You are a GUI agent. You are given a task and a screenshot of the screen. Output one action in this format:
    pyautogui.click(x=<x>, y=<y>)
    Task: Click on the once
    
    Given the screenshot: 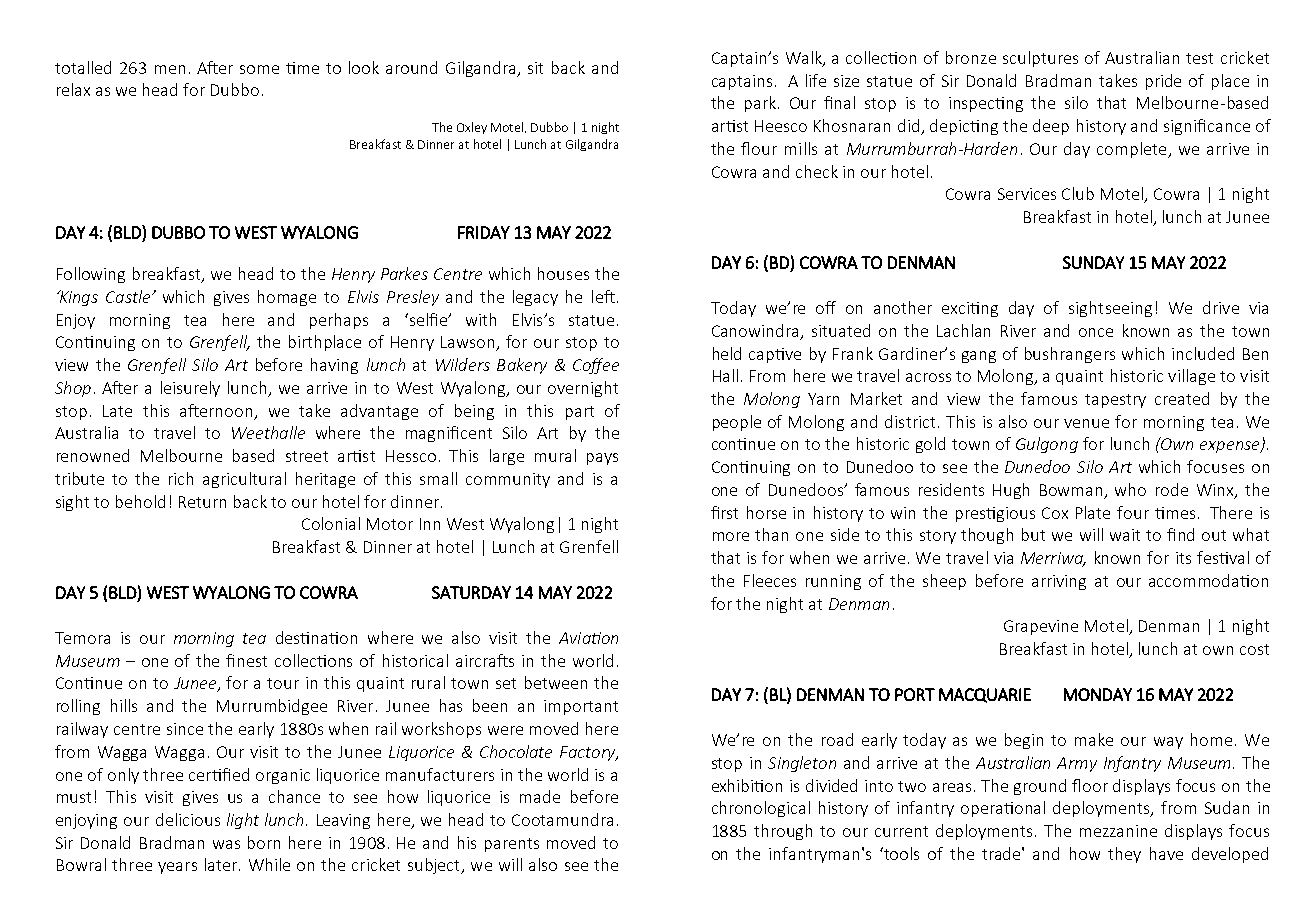 What is the action you would take?
    pyautogui.click(x=1096, y=332)
